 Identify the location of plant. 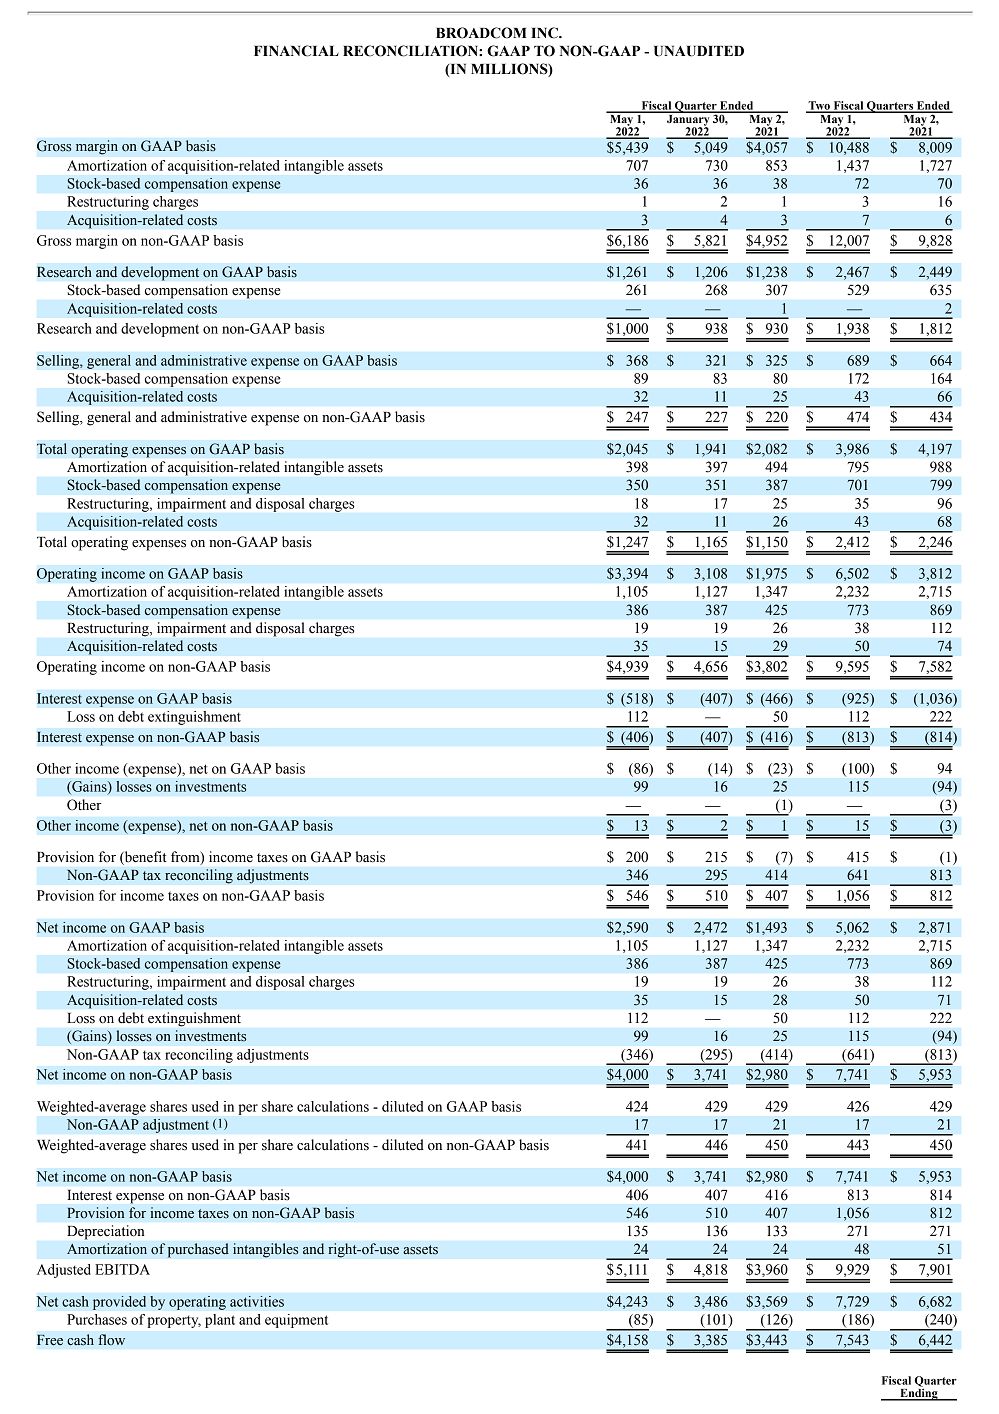
(220, 1321).
